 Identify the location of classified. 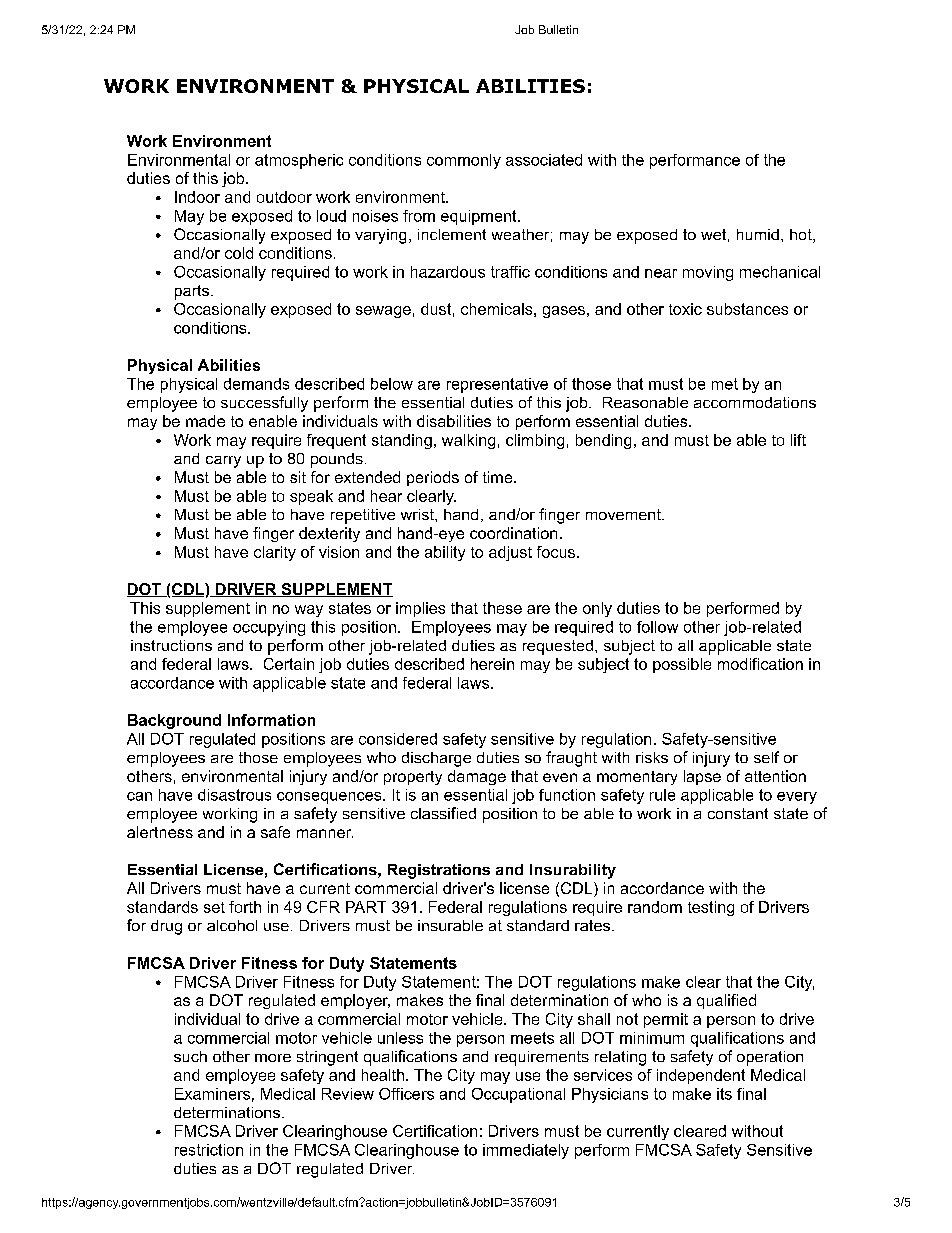
(443, 813).
